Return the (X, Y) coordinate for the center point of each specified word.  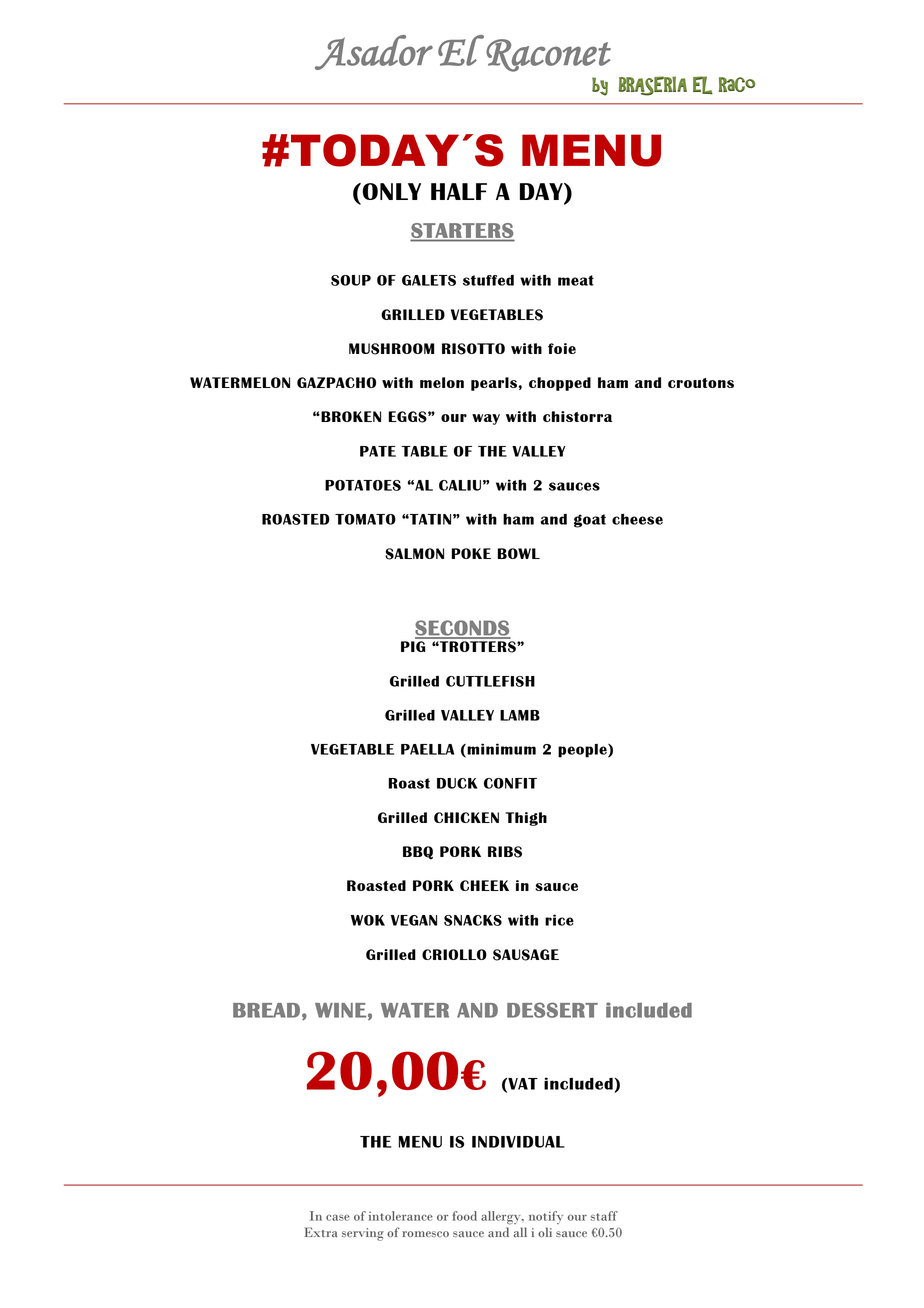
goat (590, 521)
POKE (471, 553)
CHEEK (484, 885)
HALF (459, 191)
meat (576, 280)
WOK (368, 920)
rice (559, 920)
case (338, 1217)
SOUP (351, 280)
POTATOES (363, 485)
